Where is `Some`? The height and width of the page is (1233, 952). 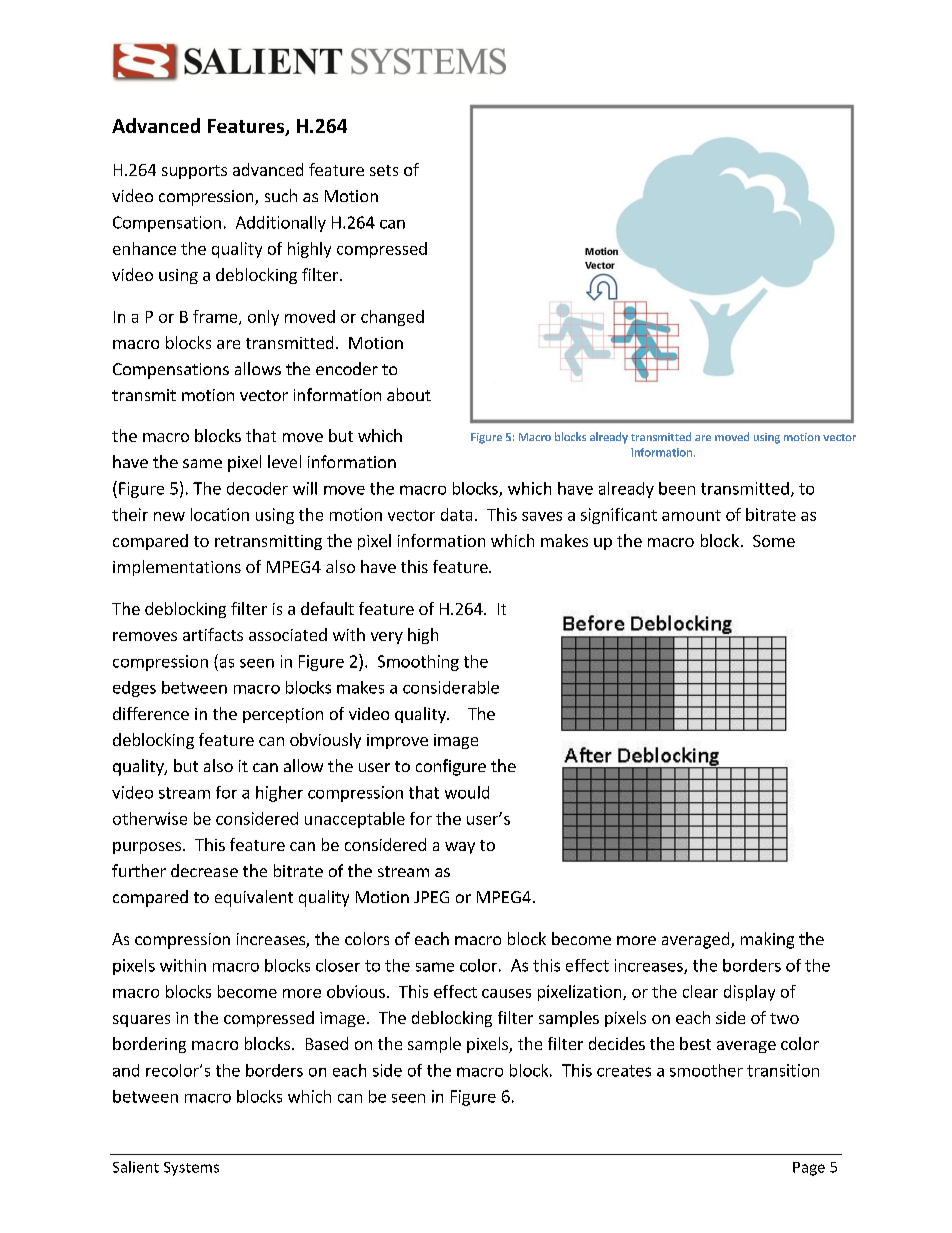 Some is located at coordinates (774, 541).
